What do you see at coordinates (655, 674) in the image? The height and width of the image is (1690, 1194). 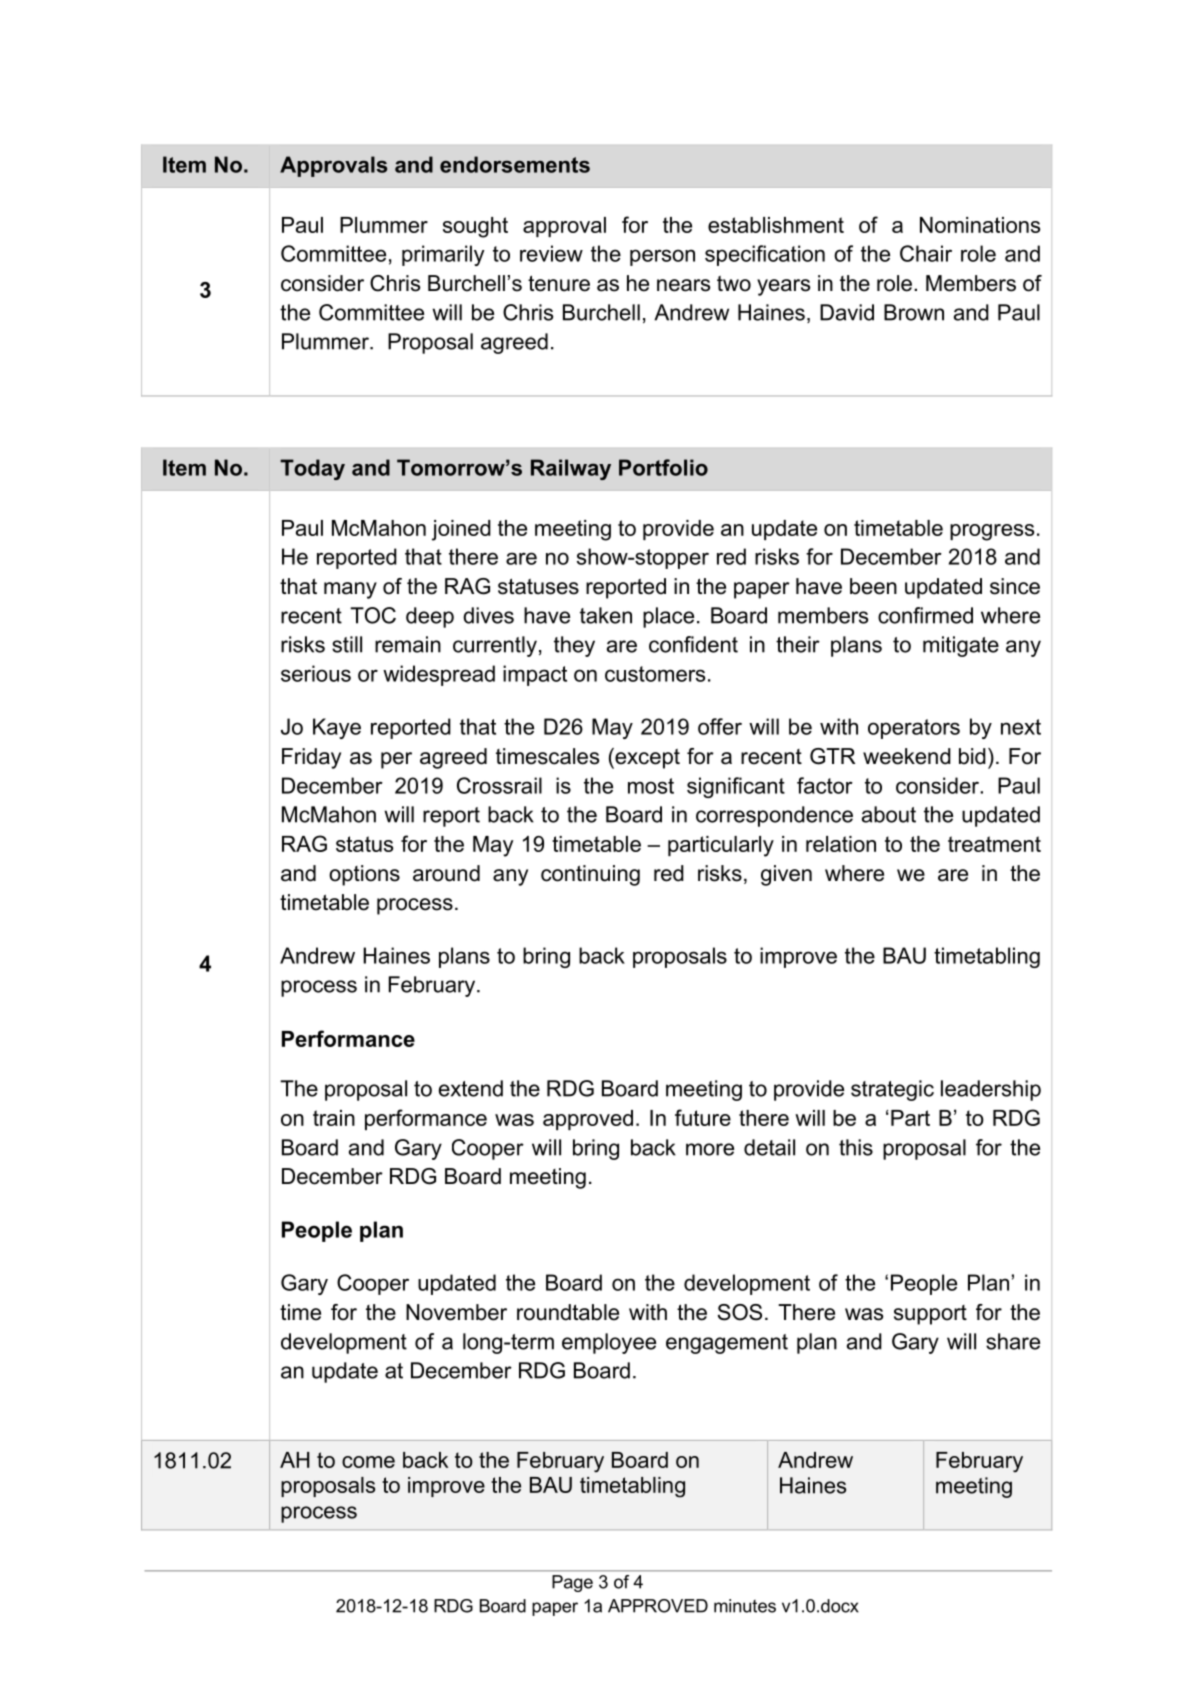 I see `customers` at bounding box center [655, 674].
